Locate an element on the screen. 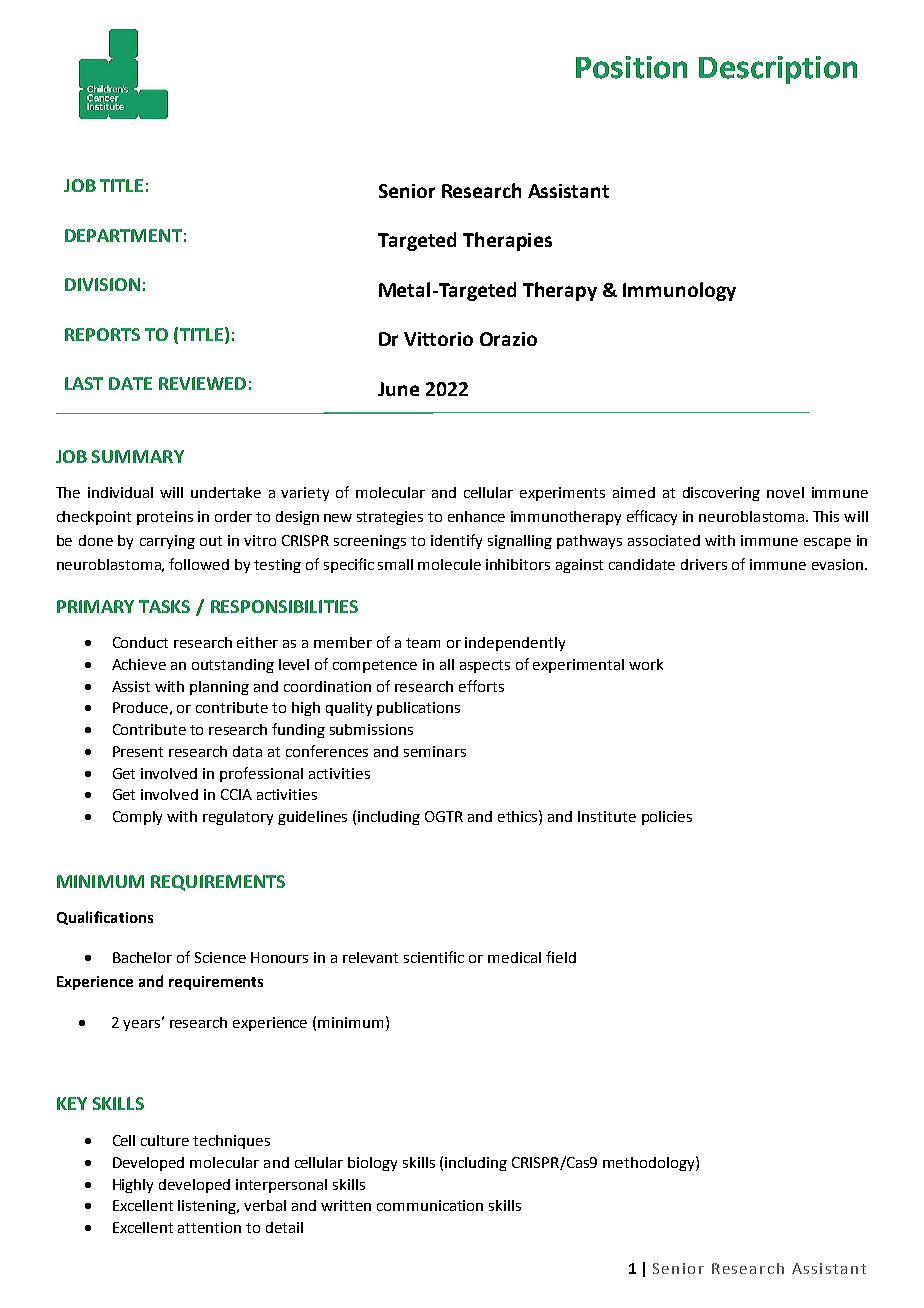  REVIEWED is located at coordinates (202, 383).
